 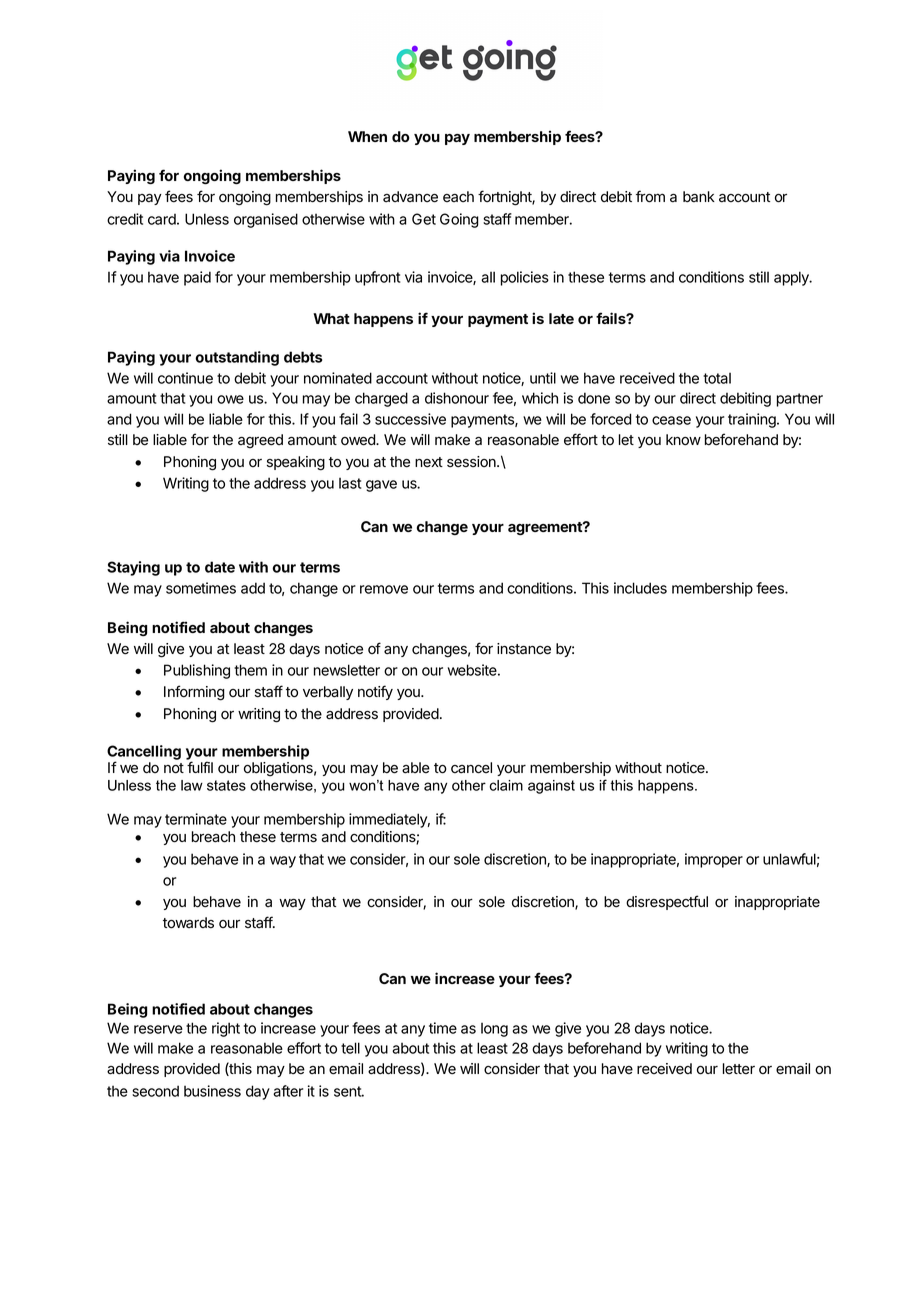 I want to click on organised, so click(x=266, y=220).
